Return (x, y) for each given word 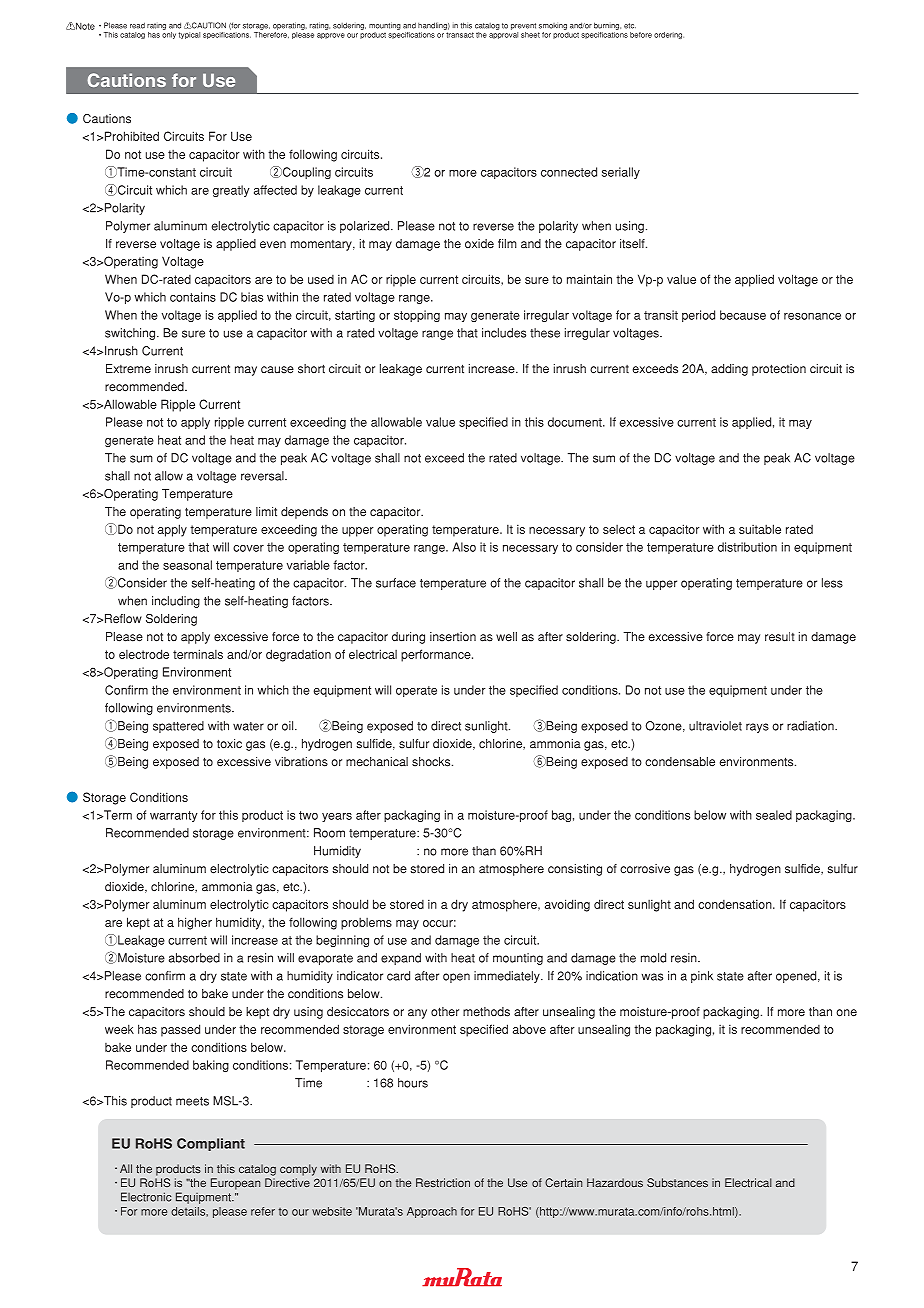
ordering (669, 35)
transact (460, 35)
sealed (774, 815)
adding (729, 370)
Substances (677, 1182)
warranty (174, 816)
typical (189, 35)
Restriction (443, 1182)
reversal (263, 476)
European (235, 1184)
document (576, 422)
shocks (432, 762)
